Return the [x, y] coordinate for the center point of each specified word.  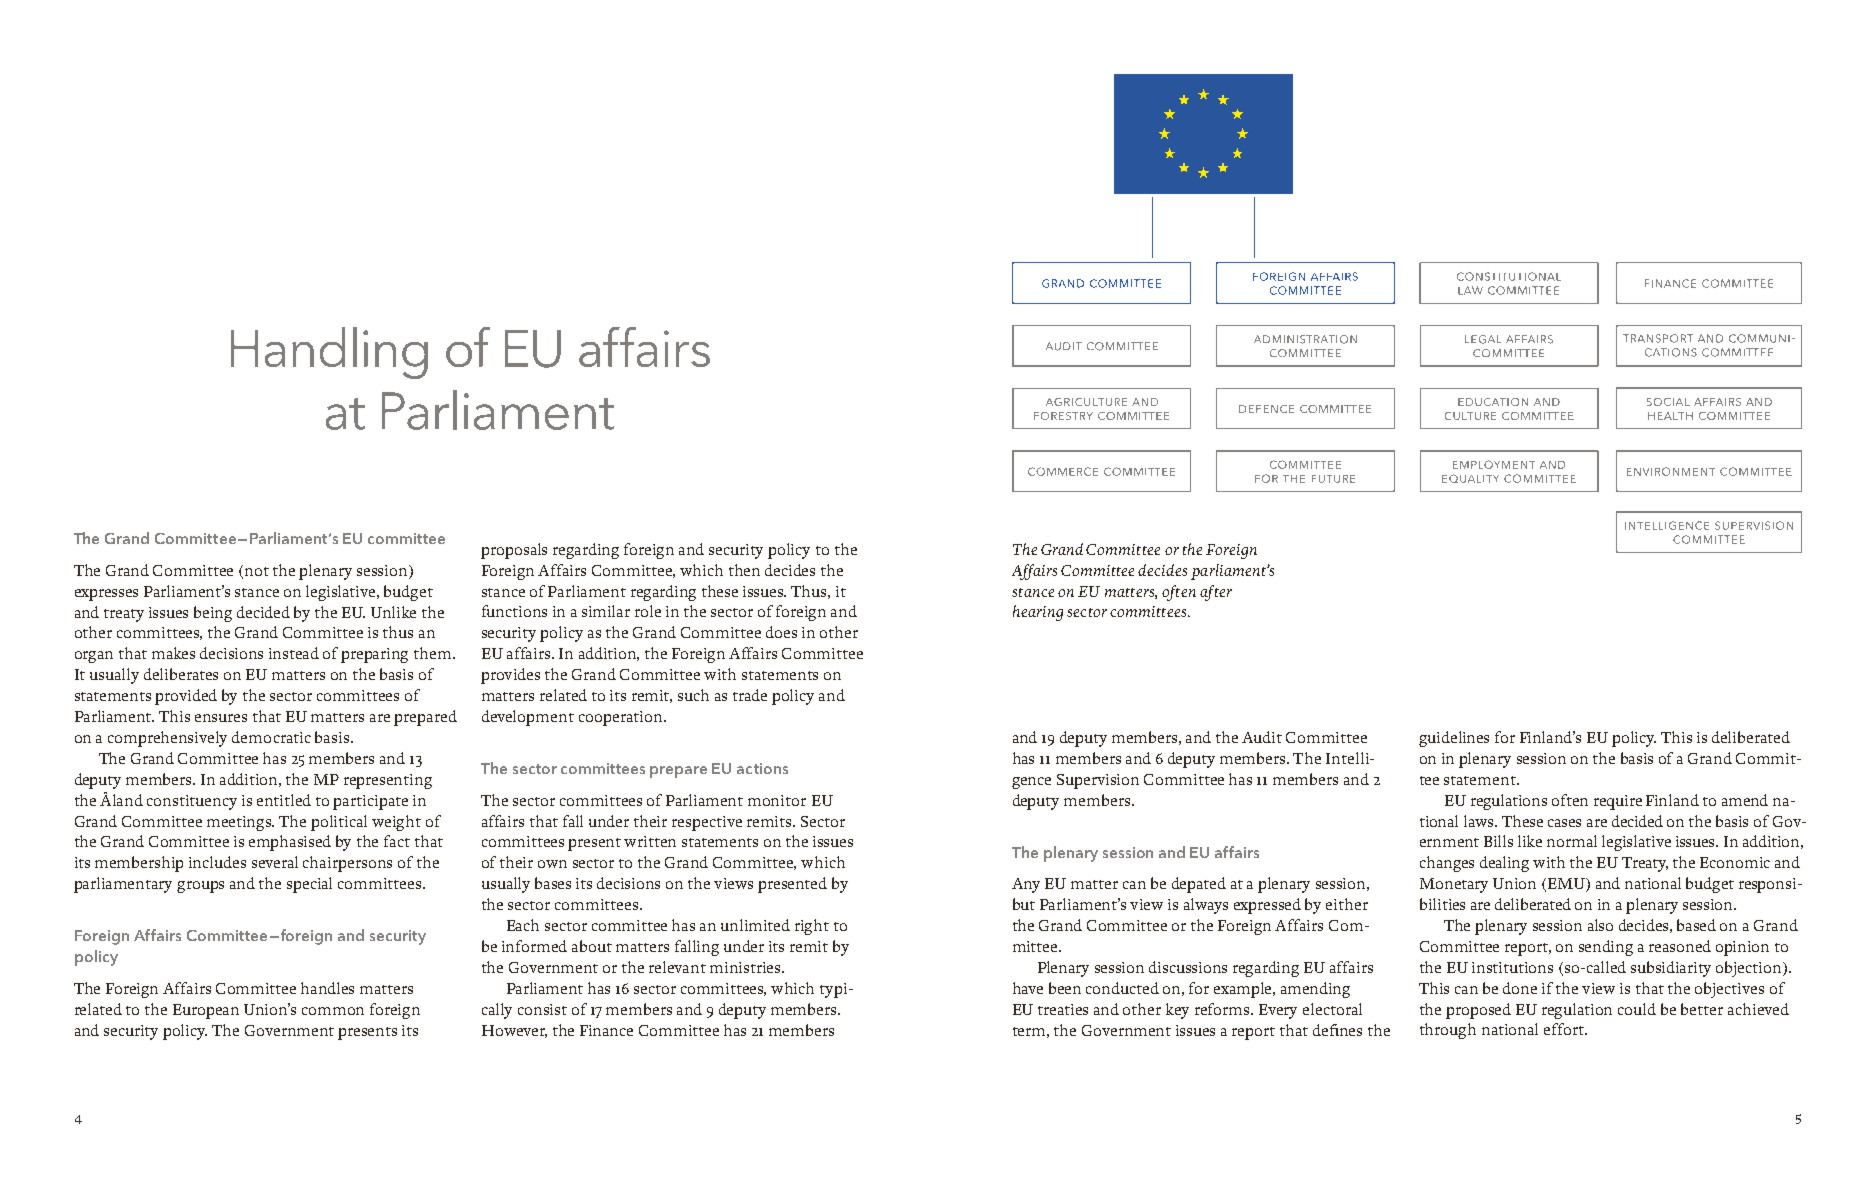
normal [1572, 841]
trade [750, 695]
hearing [1038, 613]
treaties [1063, 1009]
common [333, 1011]
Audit [1262, 737]
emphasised [290, 843]
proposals [514, 551]
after [1216, 593]
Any [1026, 885]
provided [186, 697]
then [744, 570]
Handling [329, 353]
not [257, 571]
